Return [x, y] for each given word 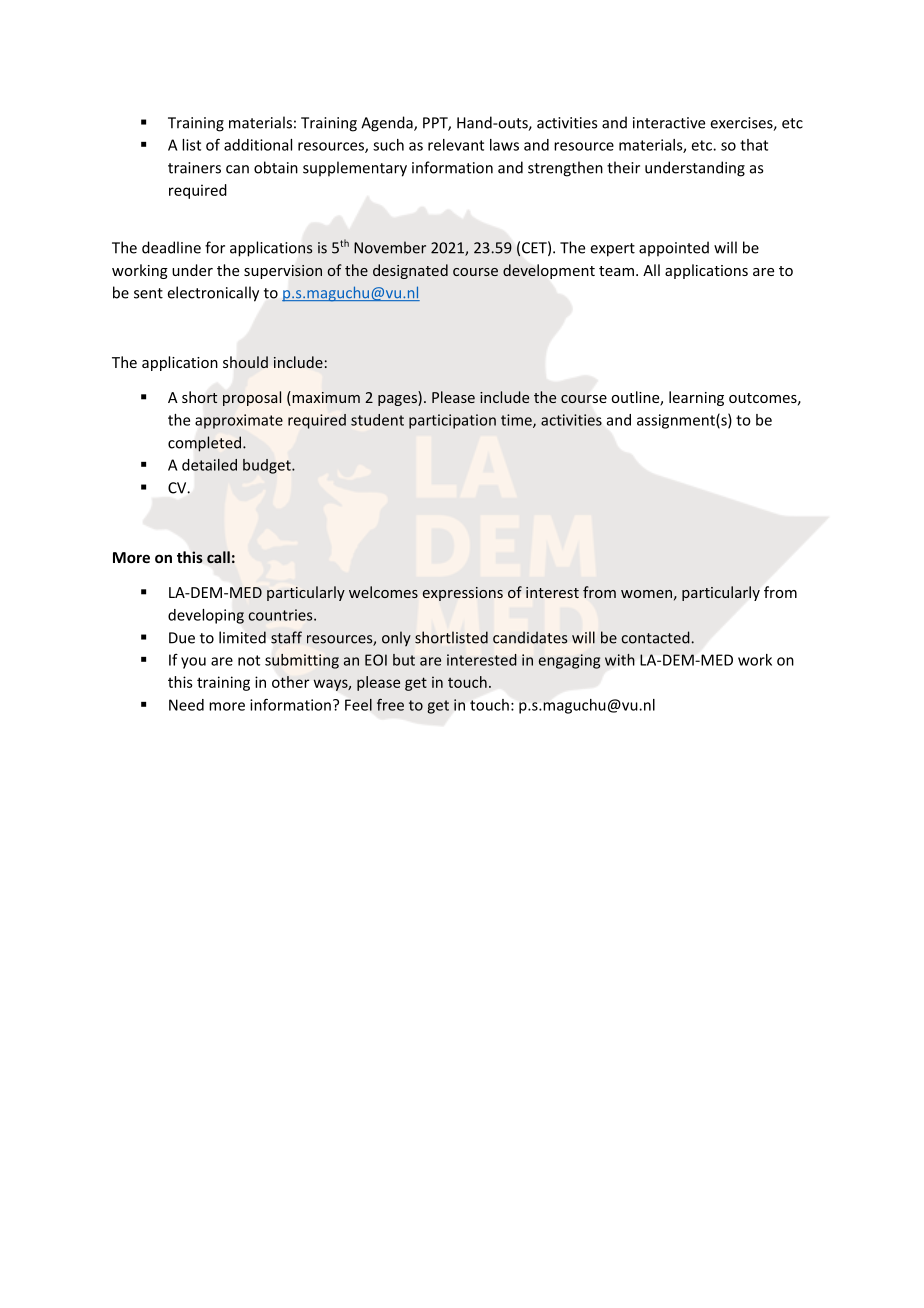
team [616, 271]
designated [410, 271]
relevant [456, 145]
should [245, 362]
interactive [669, 123]
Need [186, 705]
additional [258, 145]
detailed [209, 465]
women [646, 594]
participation [452, 421]
